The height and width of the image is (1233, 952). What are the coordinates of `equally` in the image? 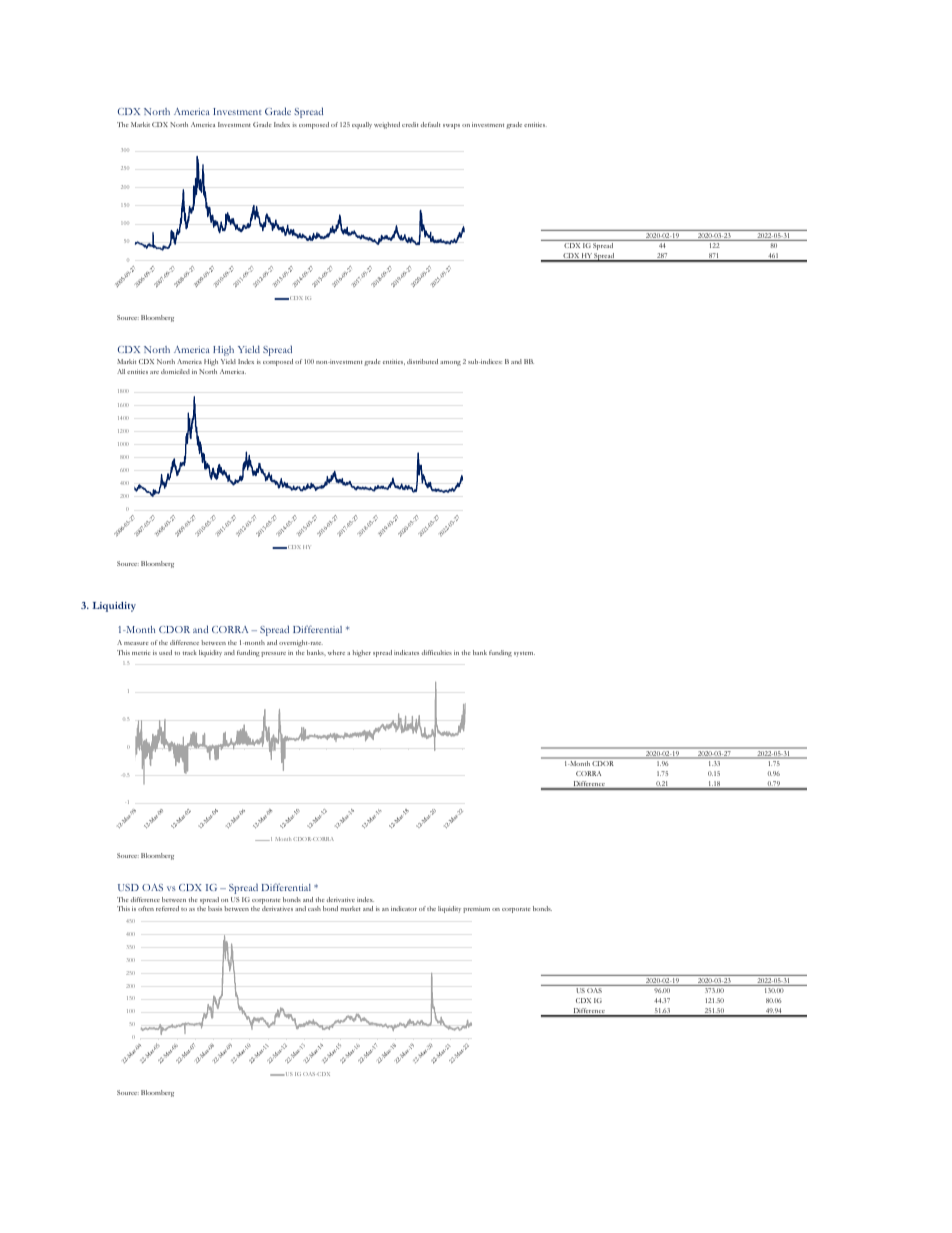 It's located at (362, 125).
